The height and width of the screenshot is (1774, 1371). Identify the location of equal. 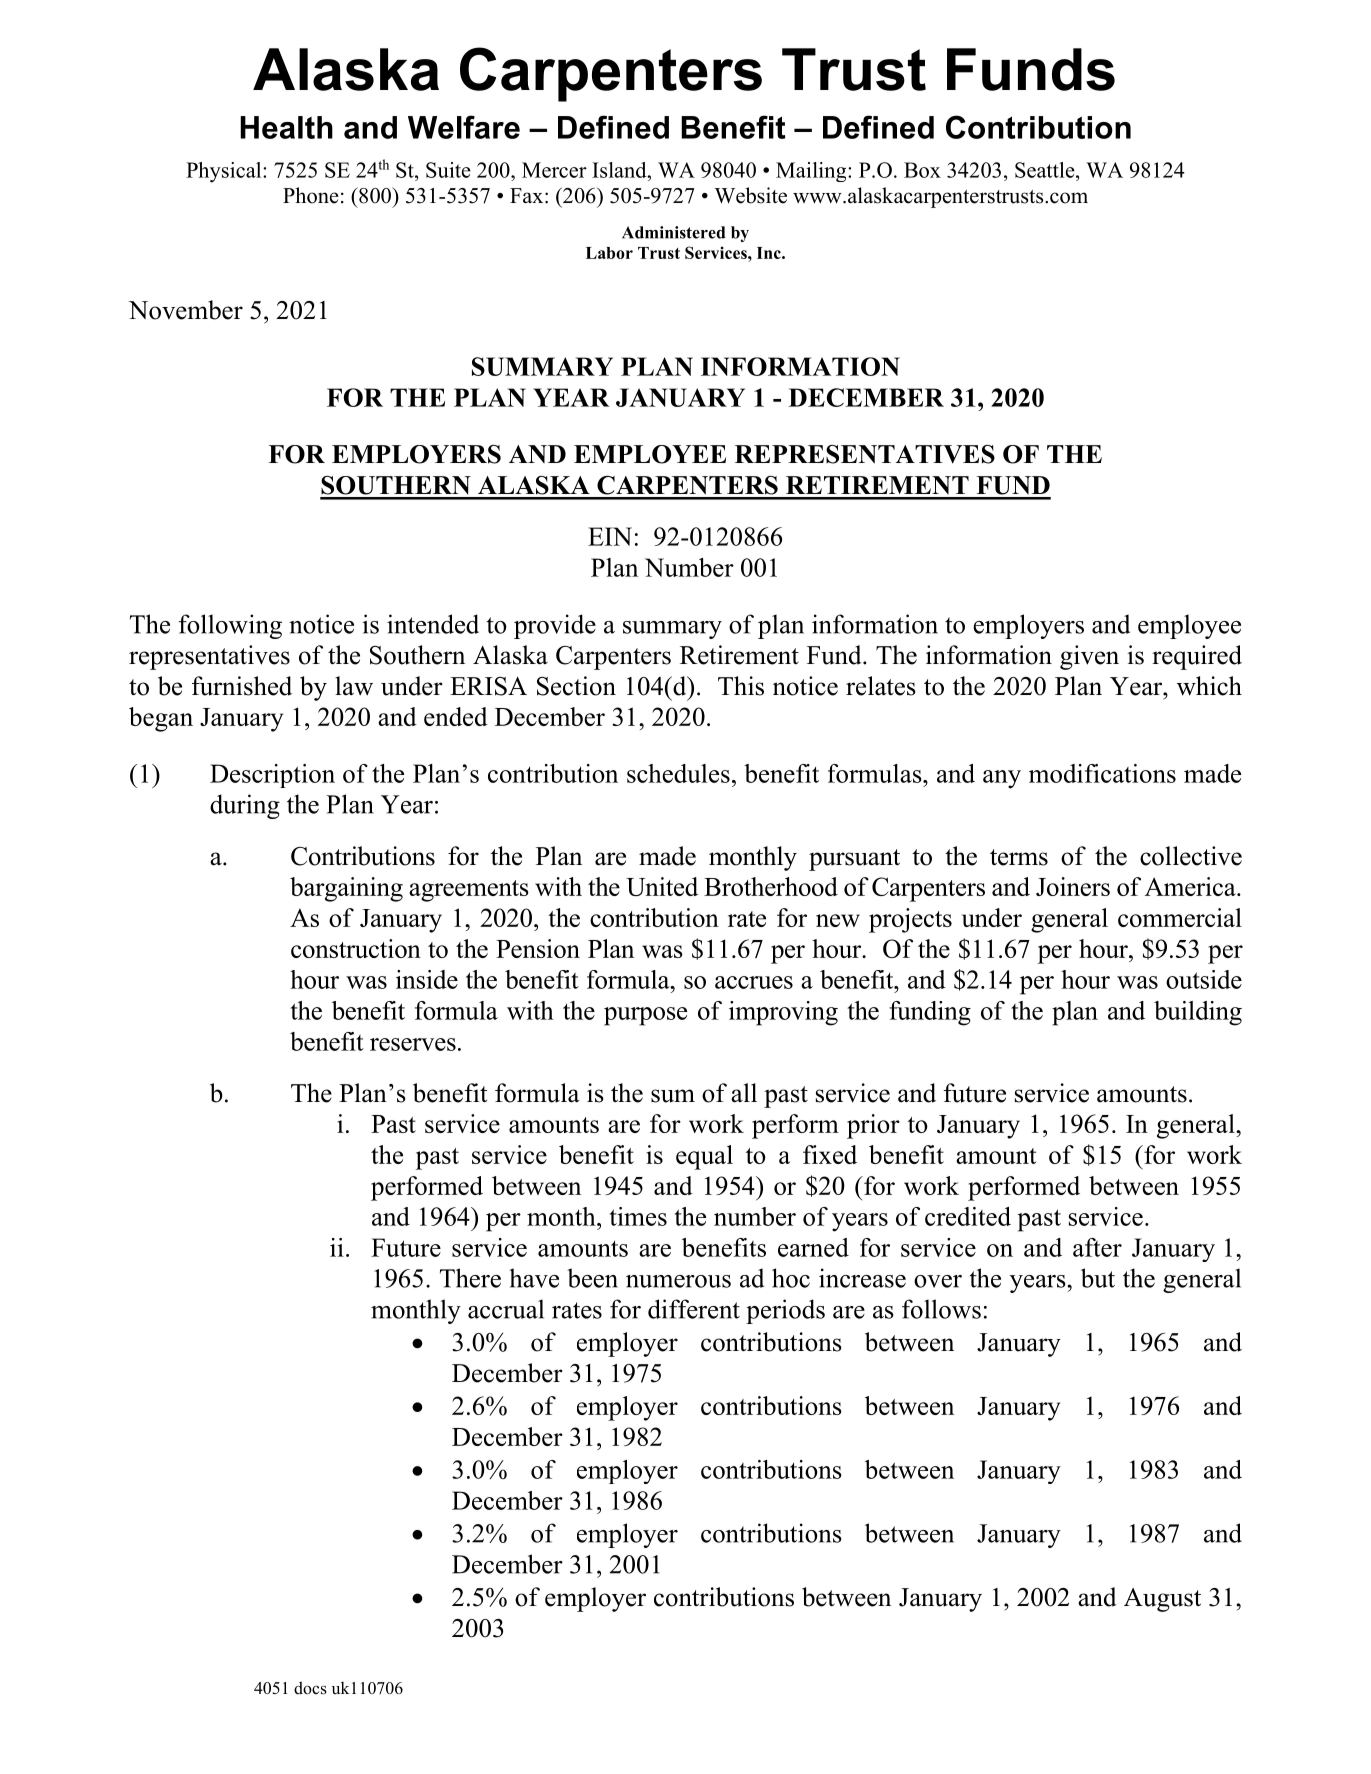
(704, 1157).
